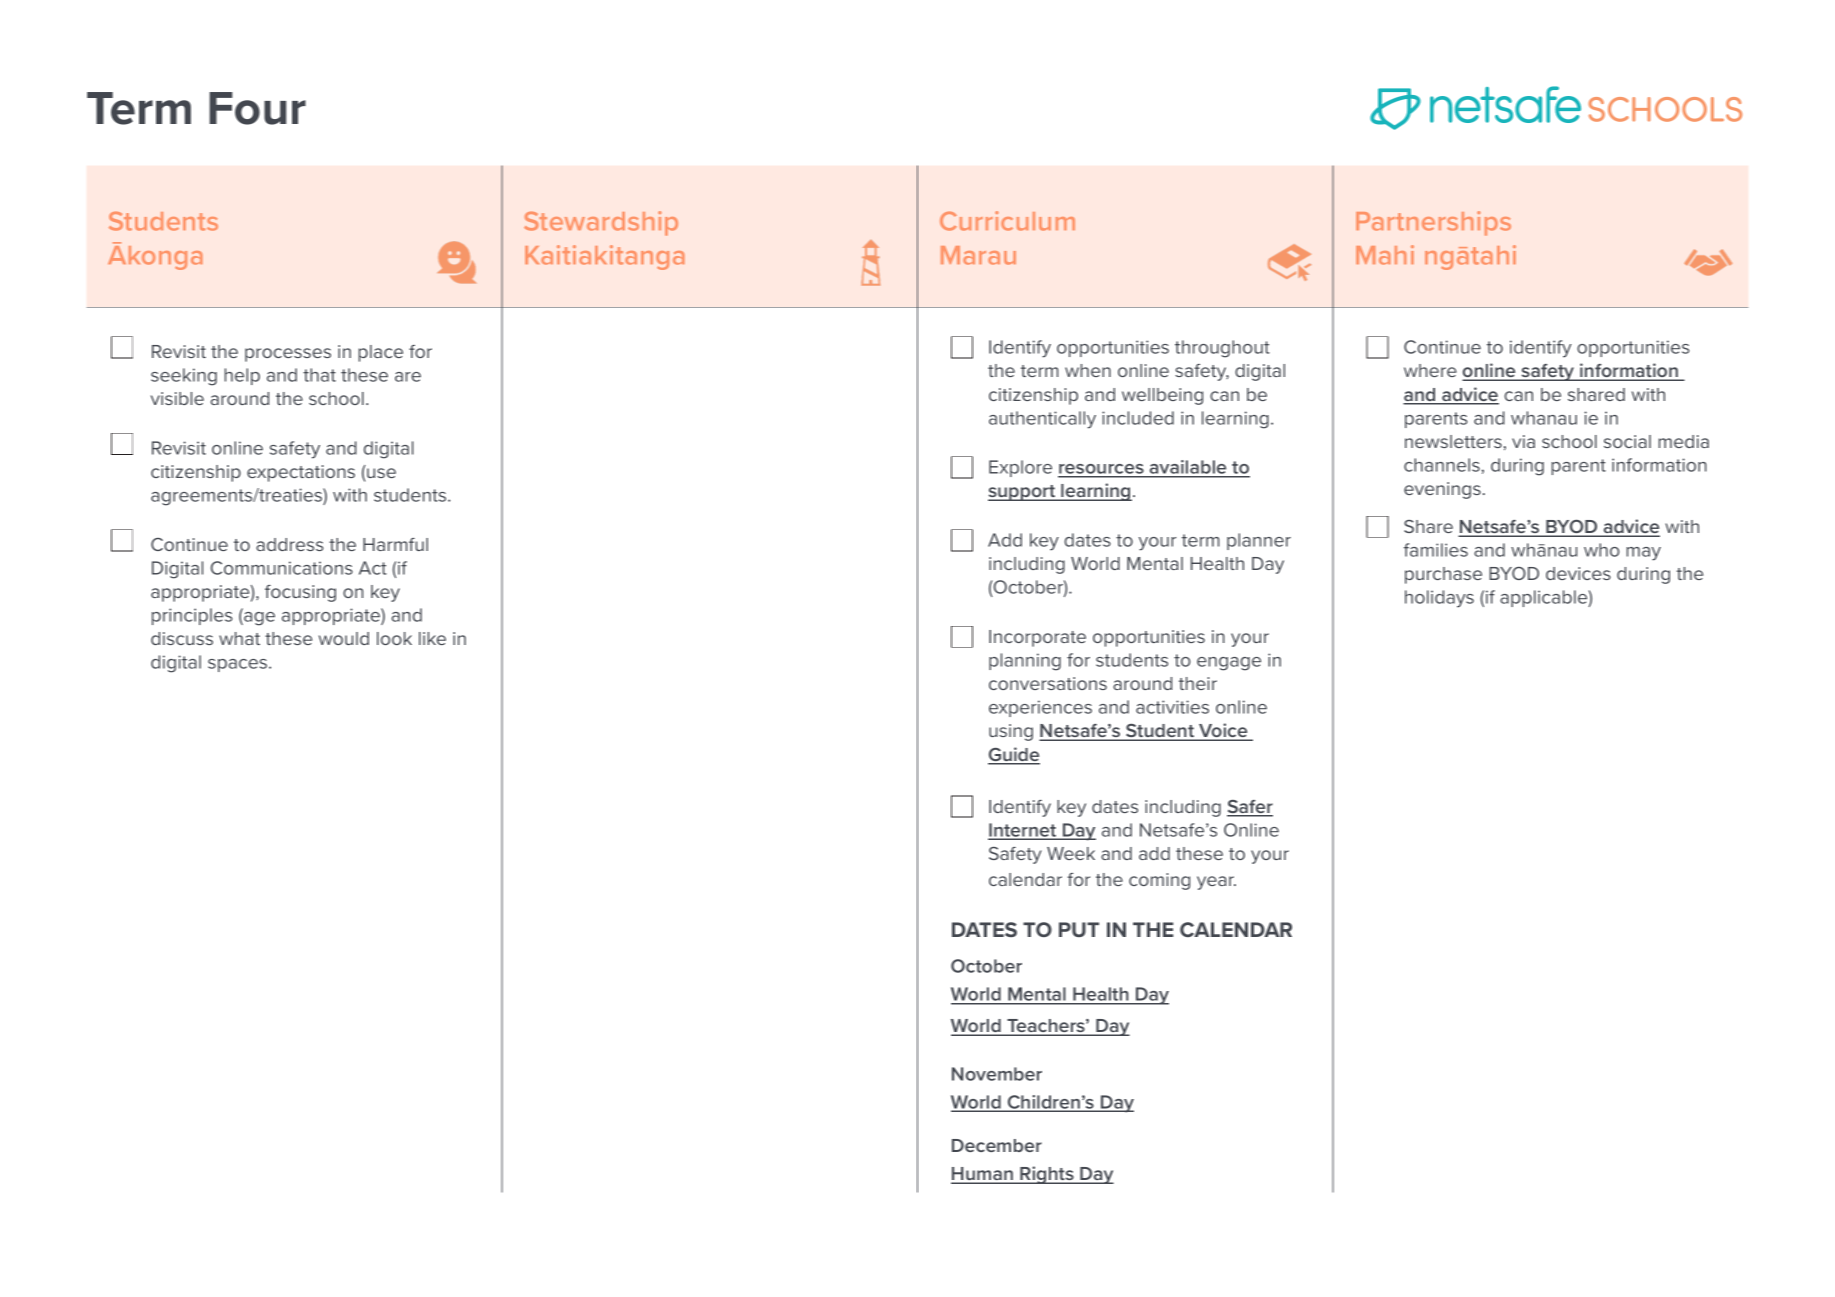 The height and width of the image is (1297, 1835). I want to click on Four, so click(257, 108).
